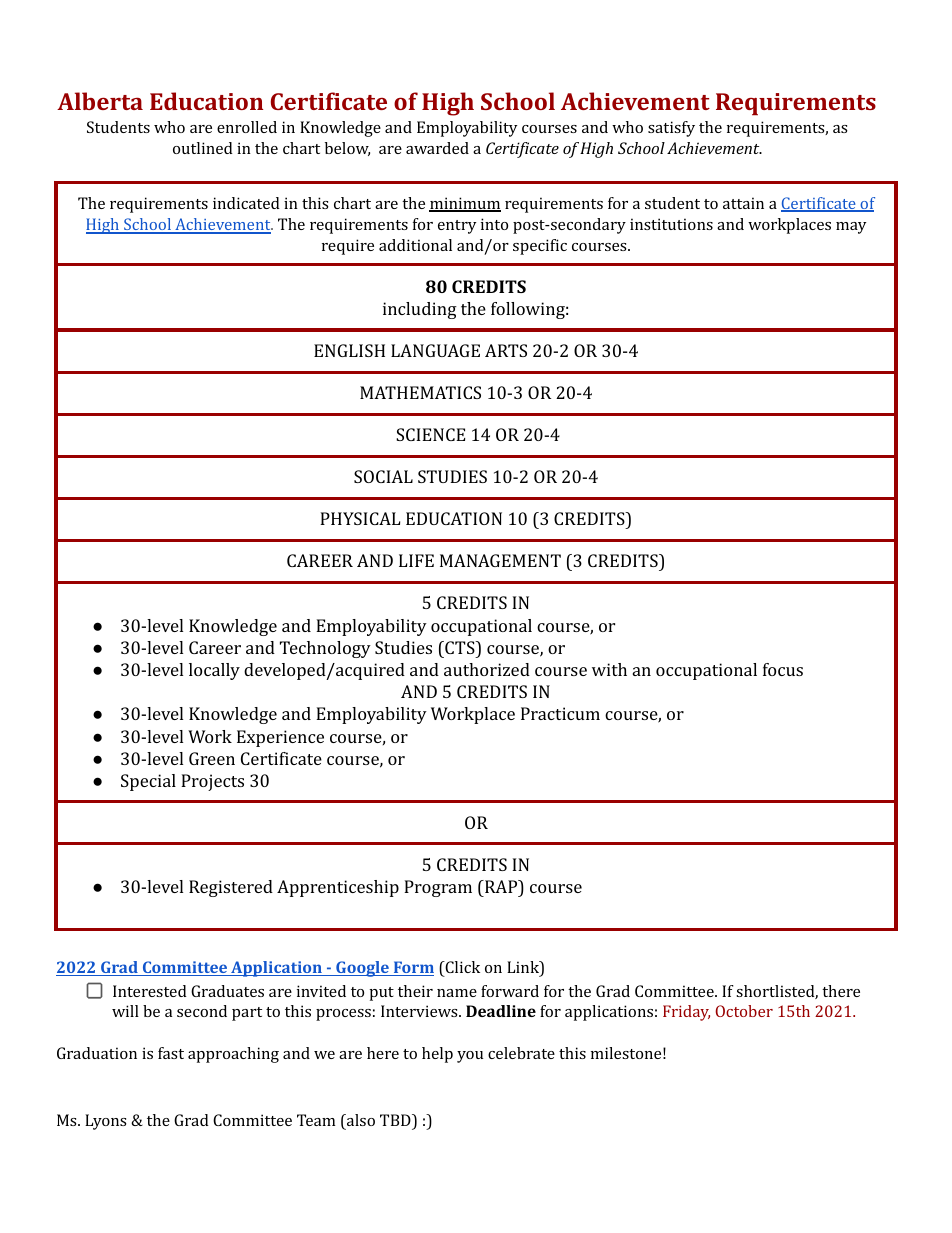 Image resolution: width=952 pixels, height=1233 pixels. I want to click on ARTS, so click(506, 350).
